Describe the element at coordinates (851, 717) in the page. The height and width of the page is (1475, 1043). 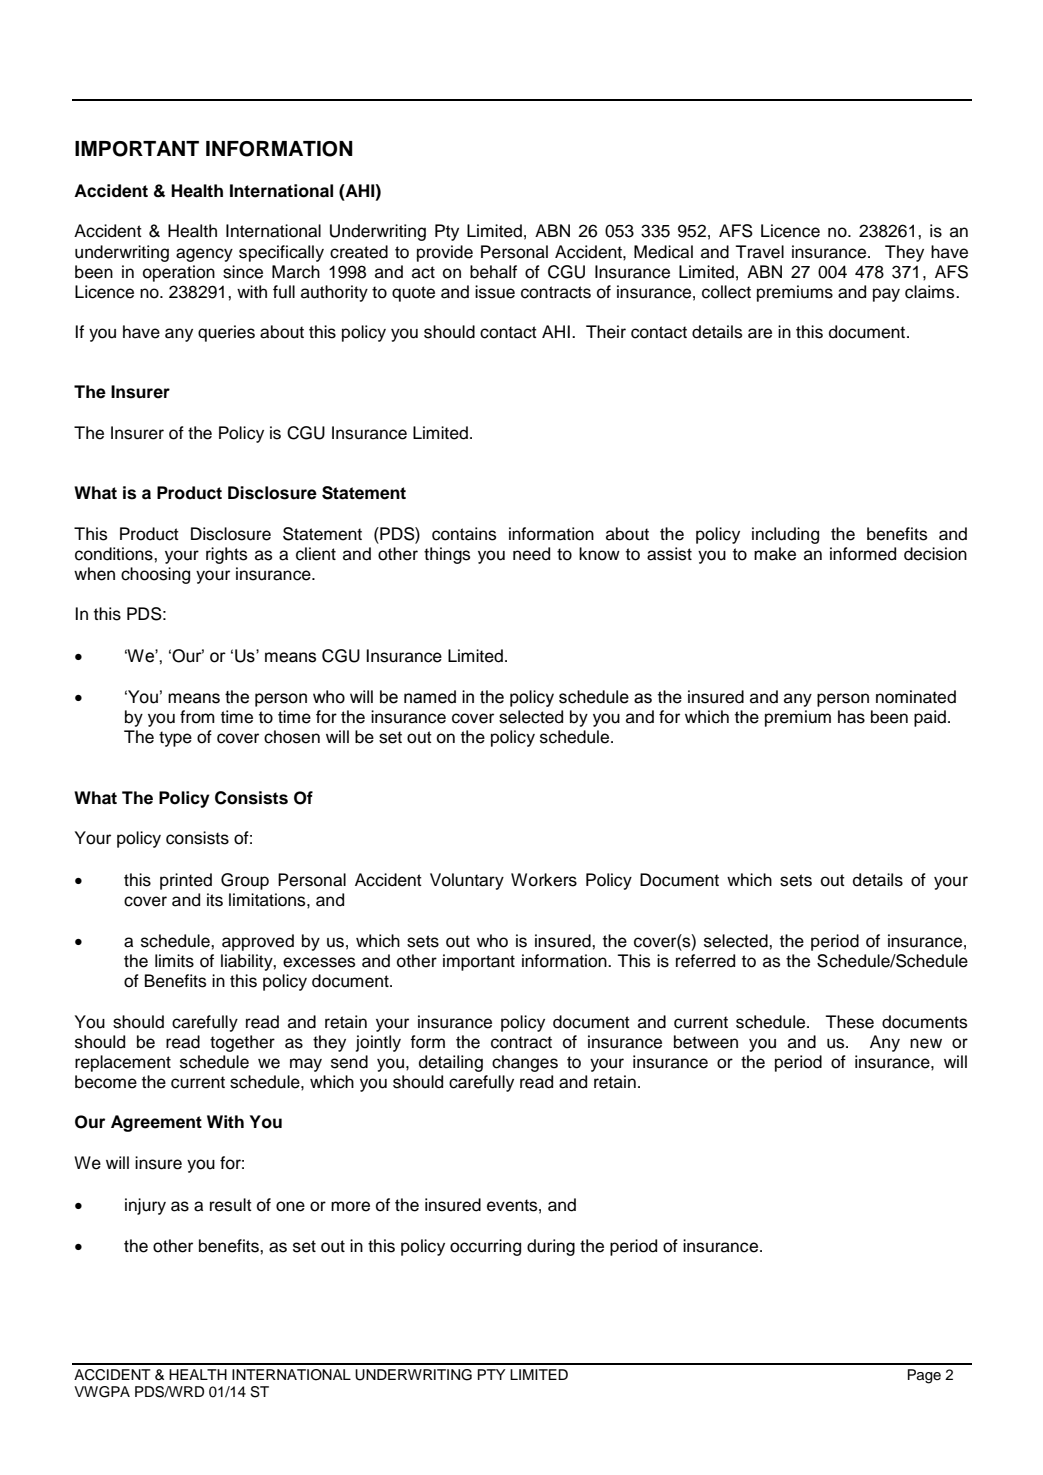
I see `has` at that location.
